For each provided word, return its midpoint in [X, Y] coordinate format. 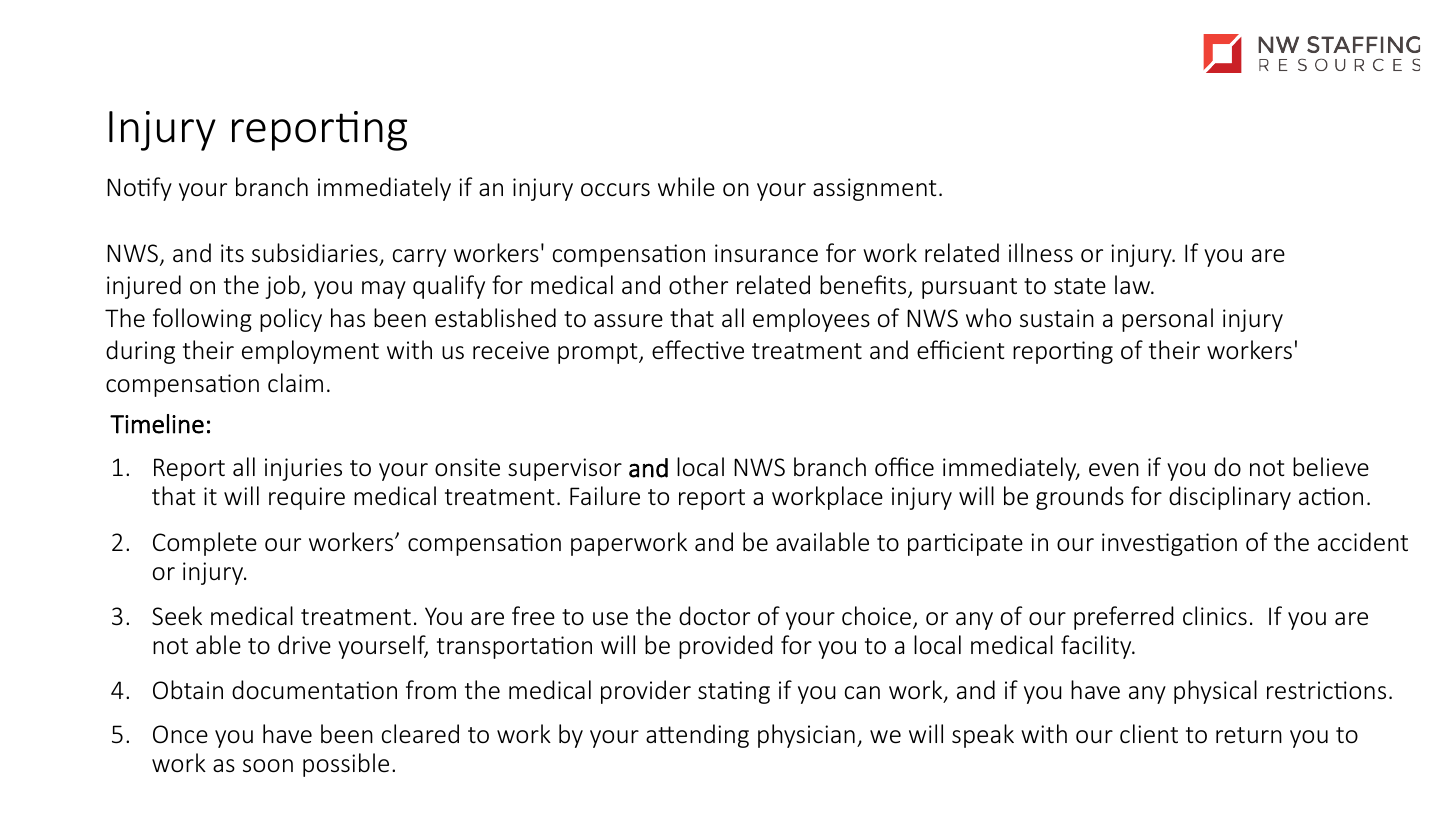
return [1249, 735]
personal [1167, 320]
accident [1363, 542]
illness [1041, 253]
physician [806, 736]
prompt [599, 353]
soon [268, 766]
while [686, 187]
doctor [714, 616]
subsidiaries [315, 253]
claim [295, 383]
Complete [205, 544]
